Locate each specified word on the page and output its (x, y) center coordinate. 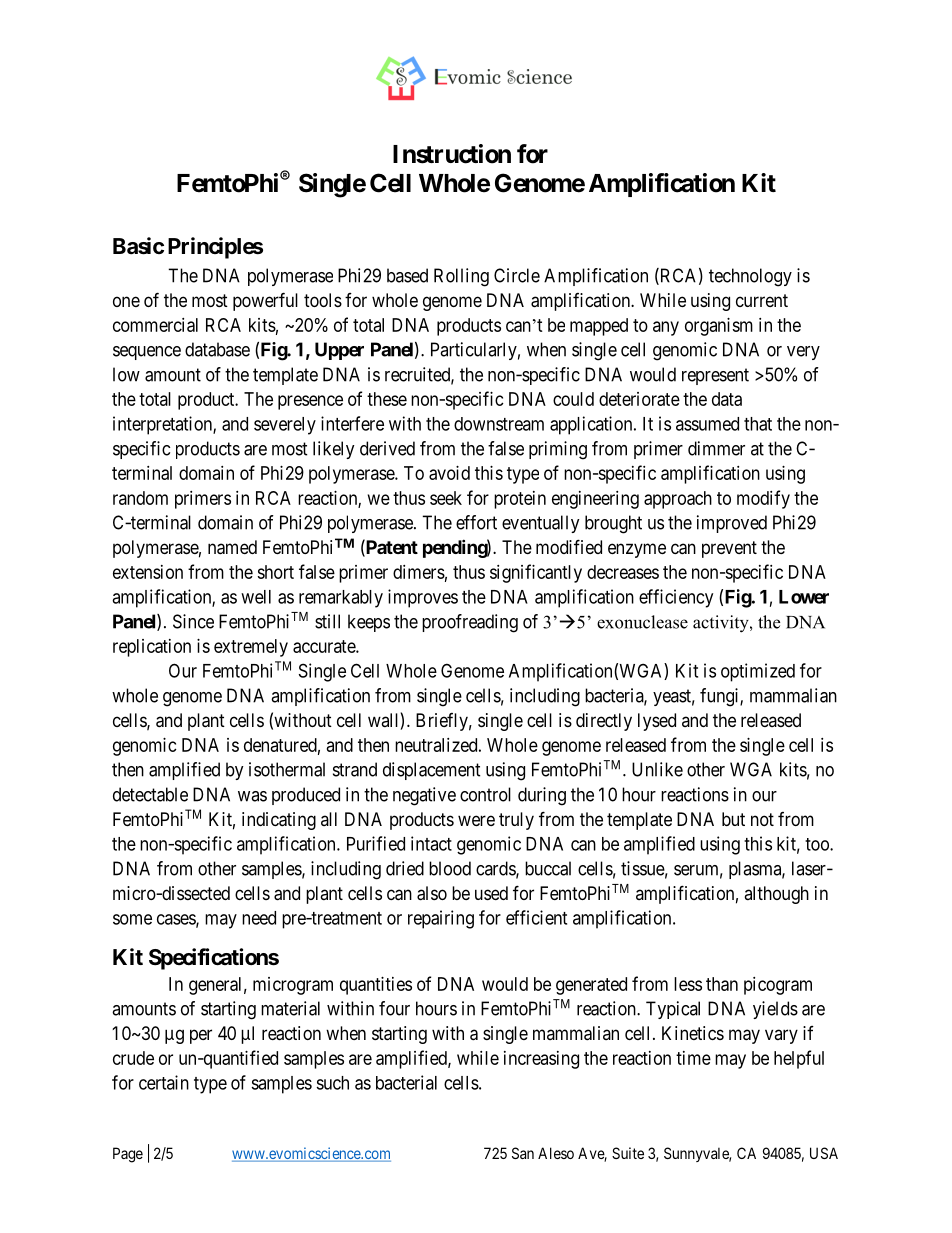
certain (164, 1082)
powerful (265, 301)
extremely (251, 648)
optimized (758, 672)
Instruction (452, 154)
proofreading (470, 623)
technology (750, 277)
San (523, 1153)
